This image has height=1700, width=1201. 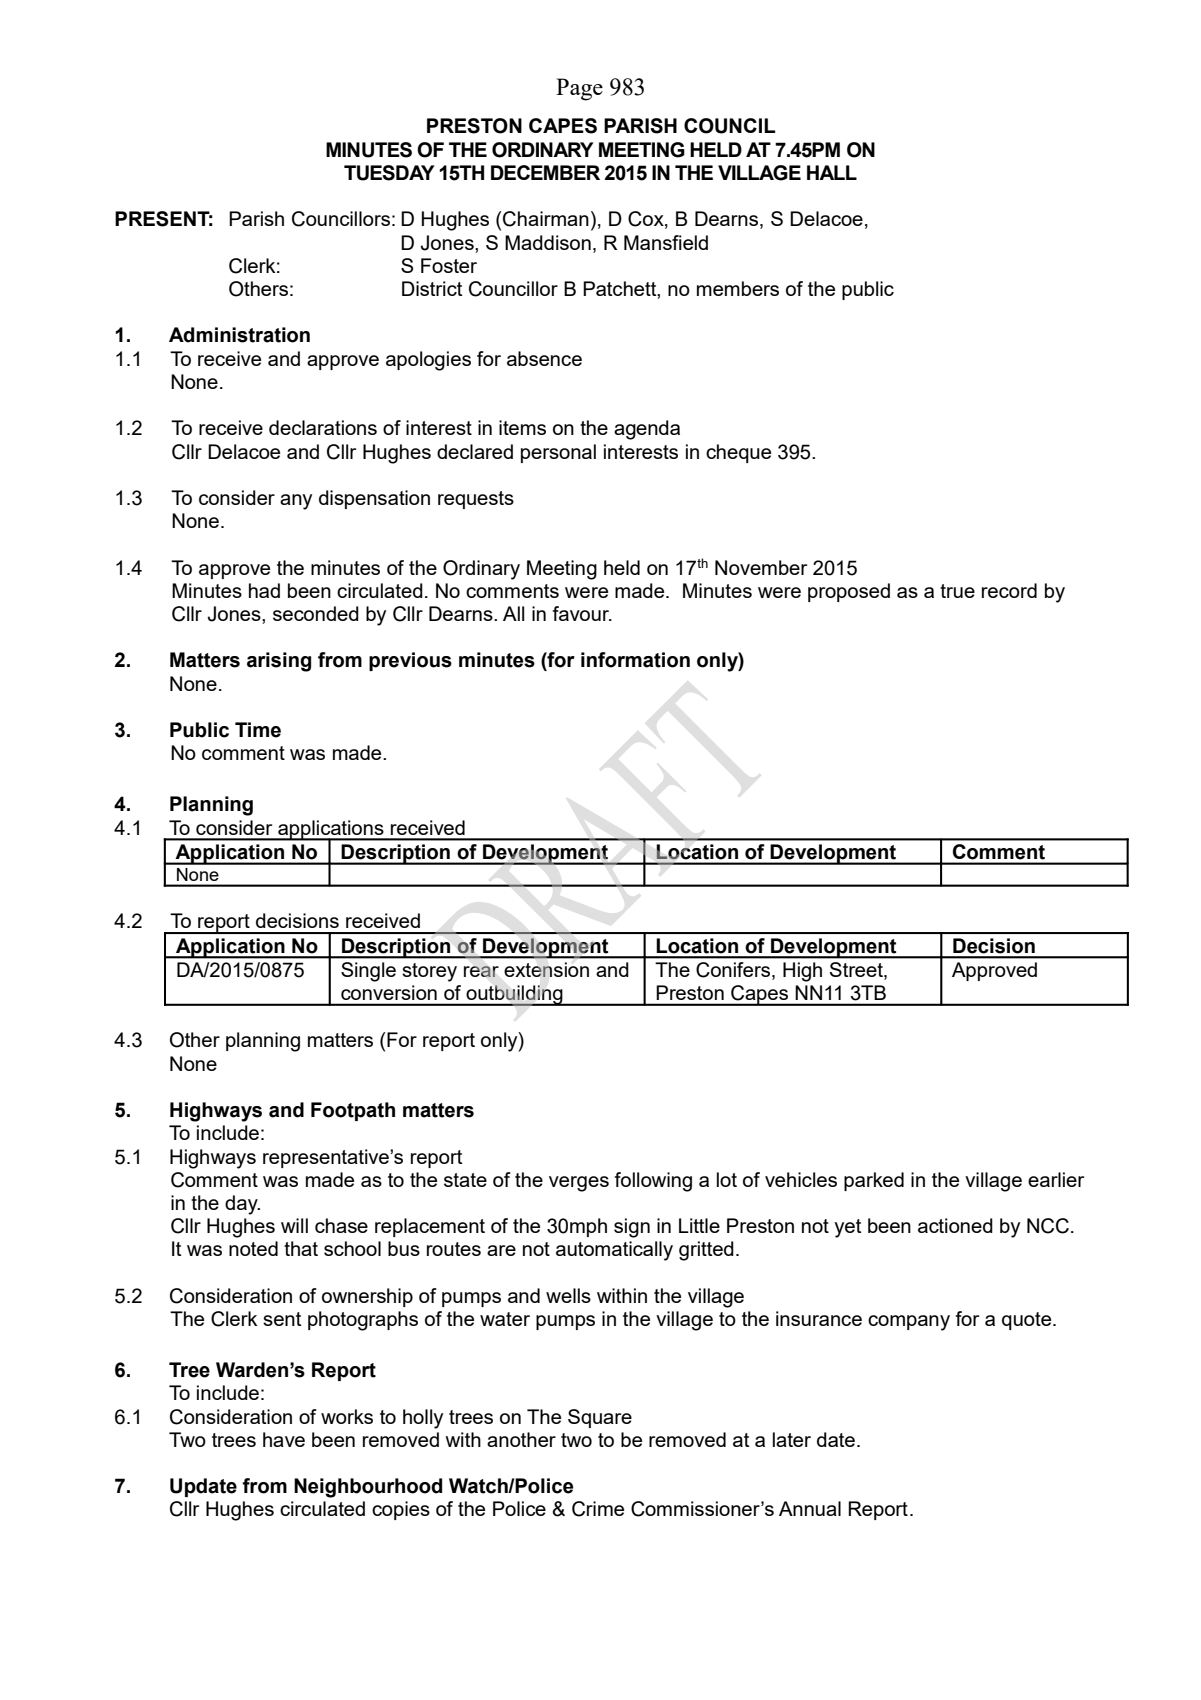 What do you see at coordinates (579, 89) in the image?
I see `Page` at bounding box center [579, 89].
